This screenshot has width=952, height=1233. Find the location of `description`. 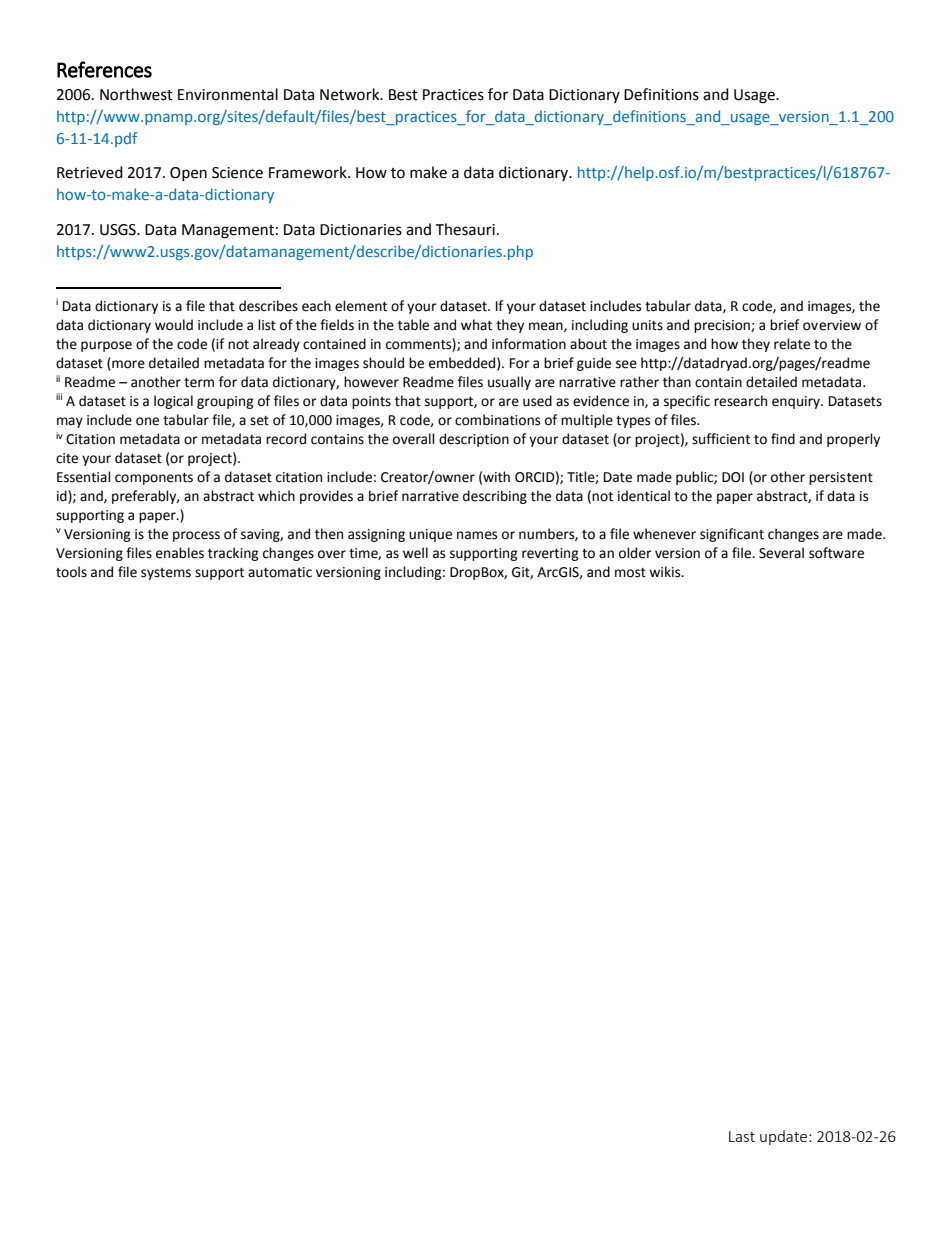

description is located at coordinates (474, 440).
